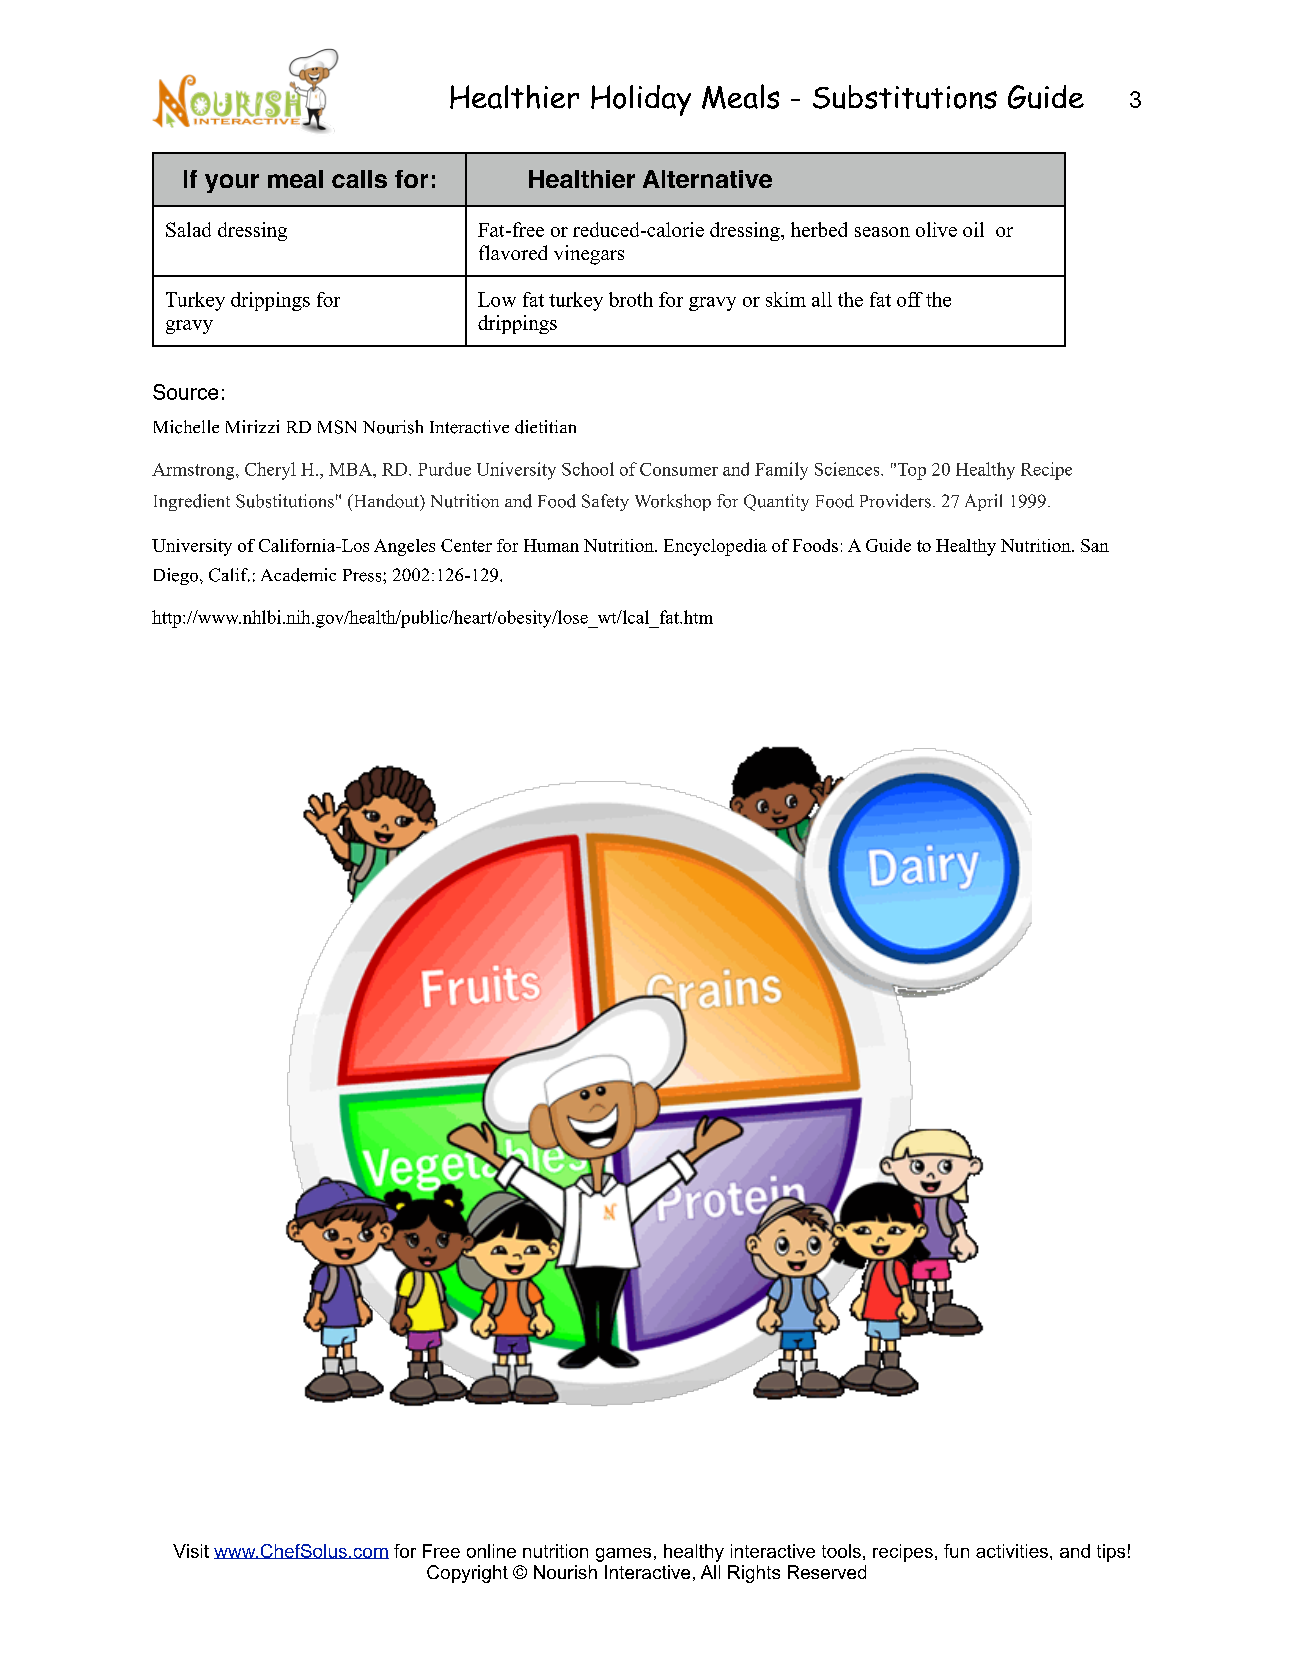 This image has width=1294, height=1674. What do you see at coordinates (983, 502) in the image?
I see `April` at bounding box center [983, 502].
